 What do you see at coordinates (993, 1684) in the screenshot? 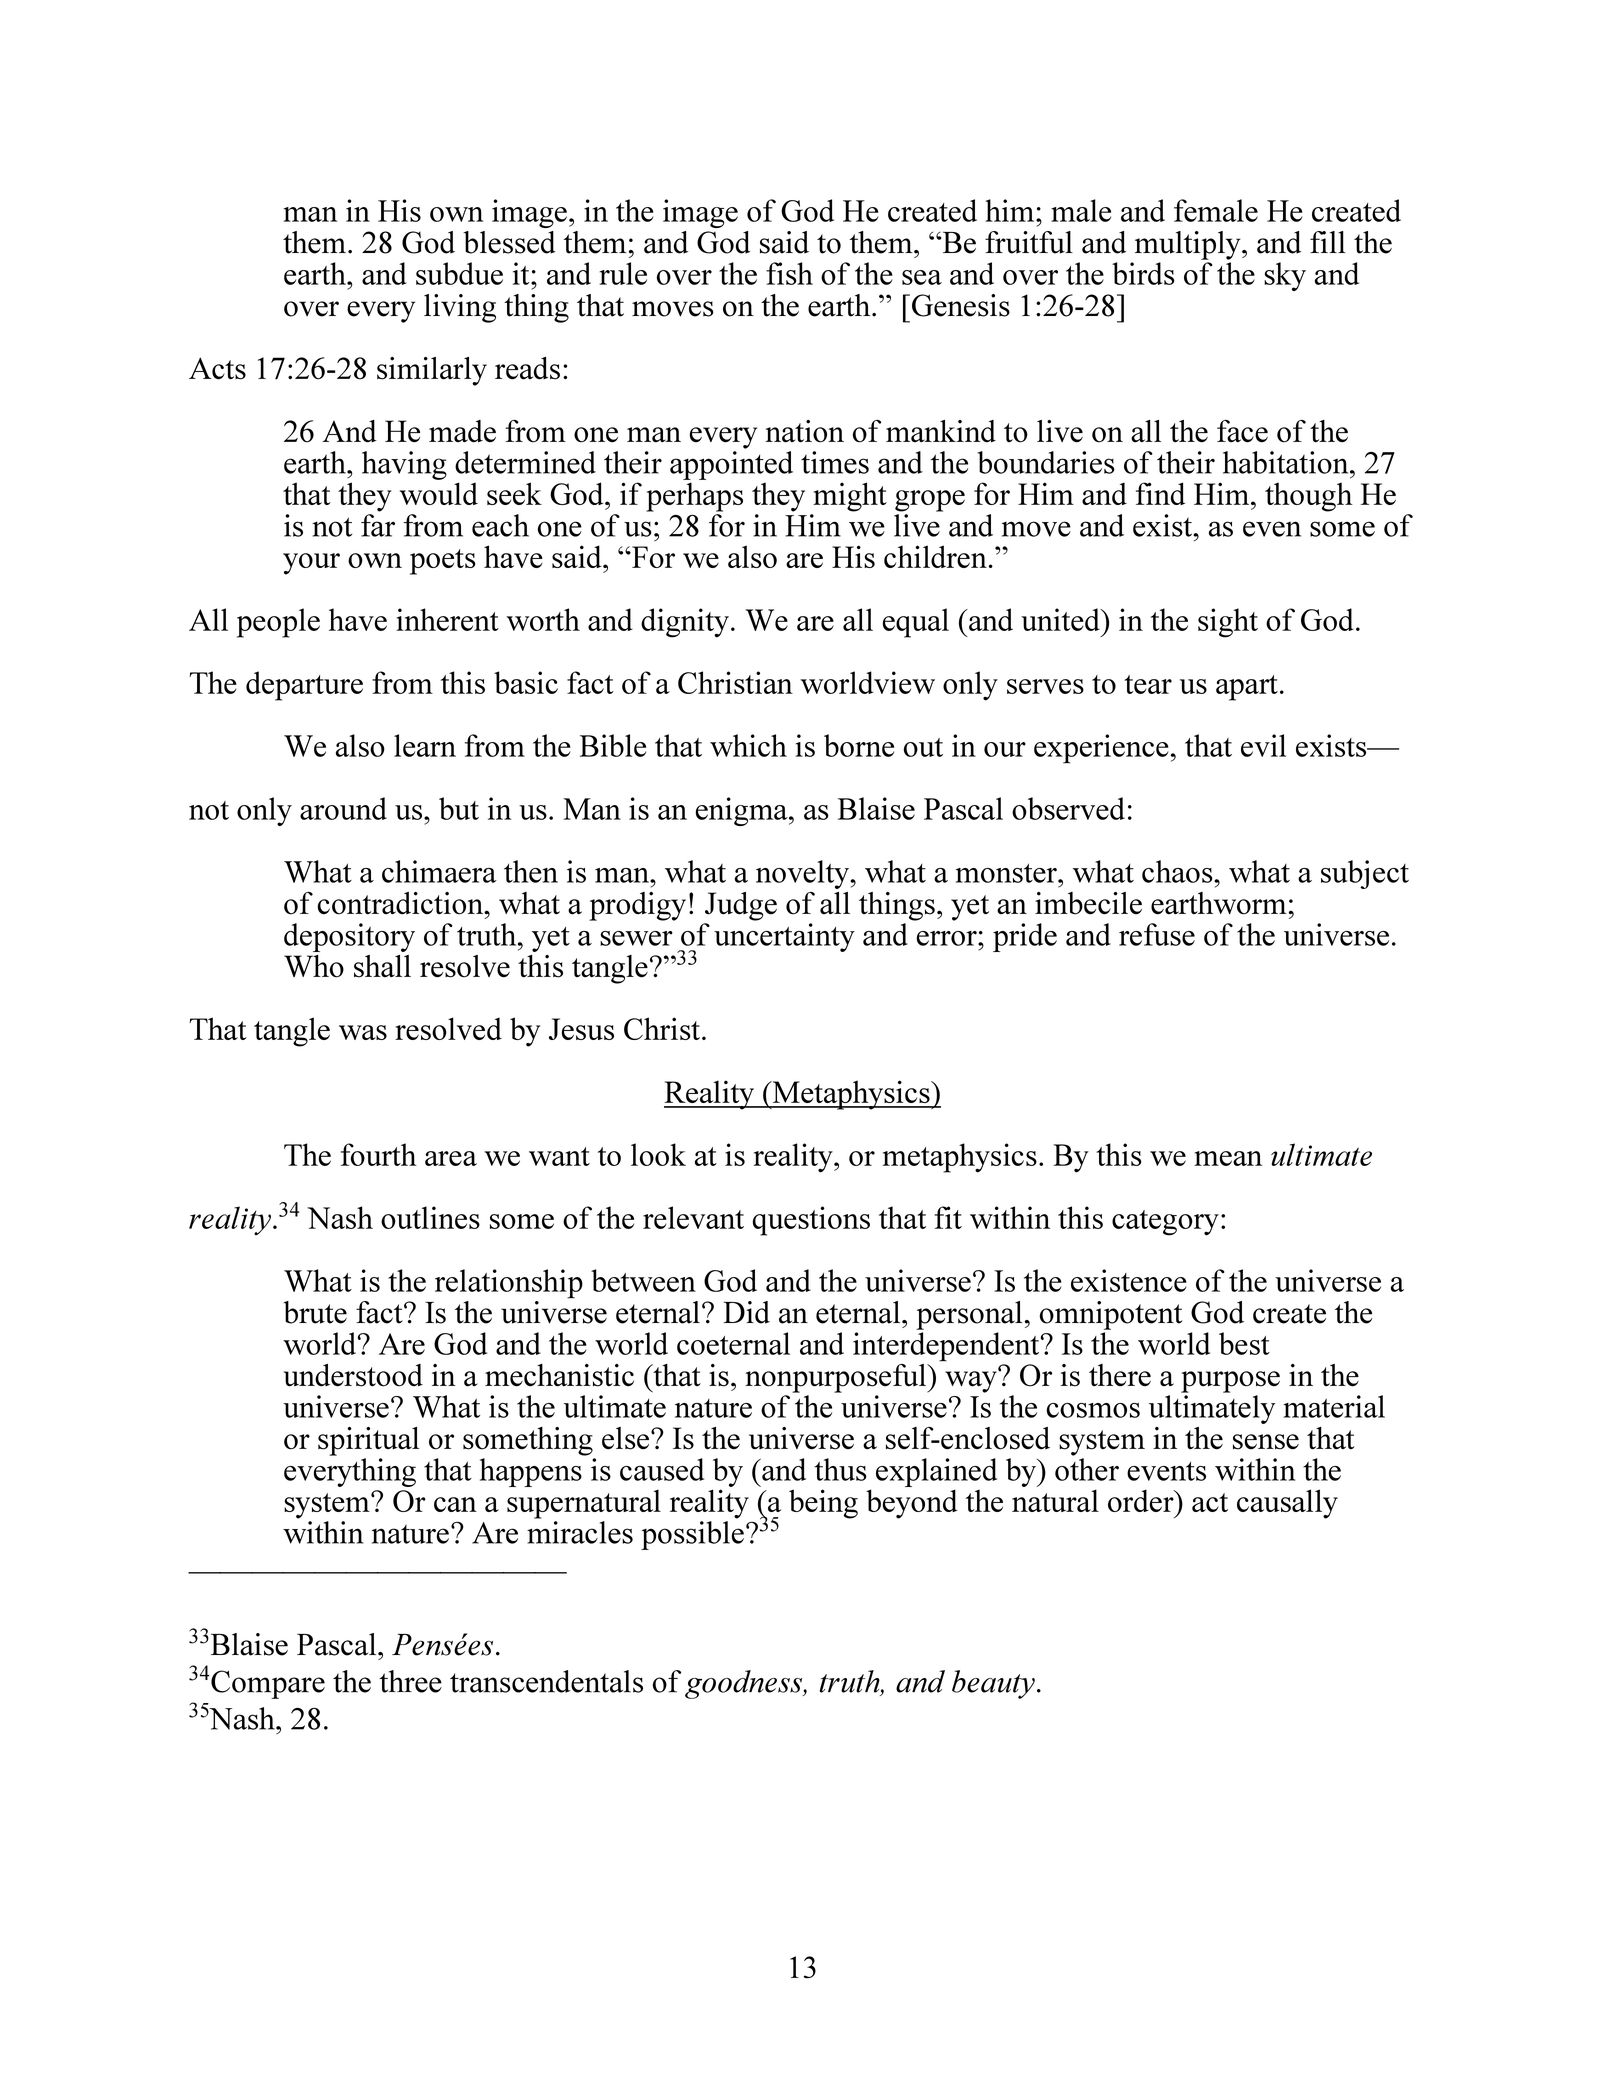
I see `beauty` at bounding box center [993, 1684].
